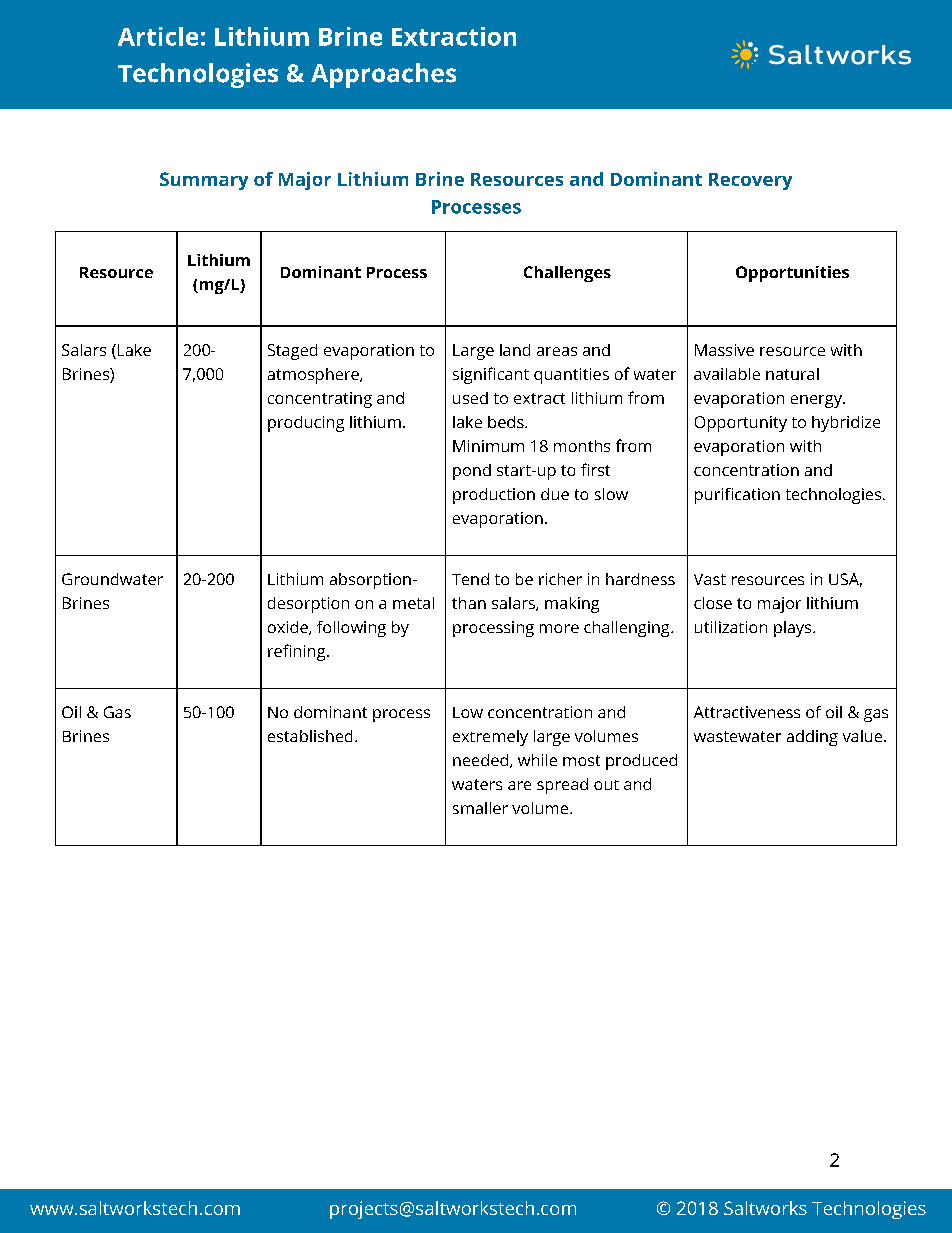  Describe the element at coordinates (792, 374) in the screenshot. I see `natural` at that location.
